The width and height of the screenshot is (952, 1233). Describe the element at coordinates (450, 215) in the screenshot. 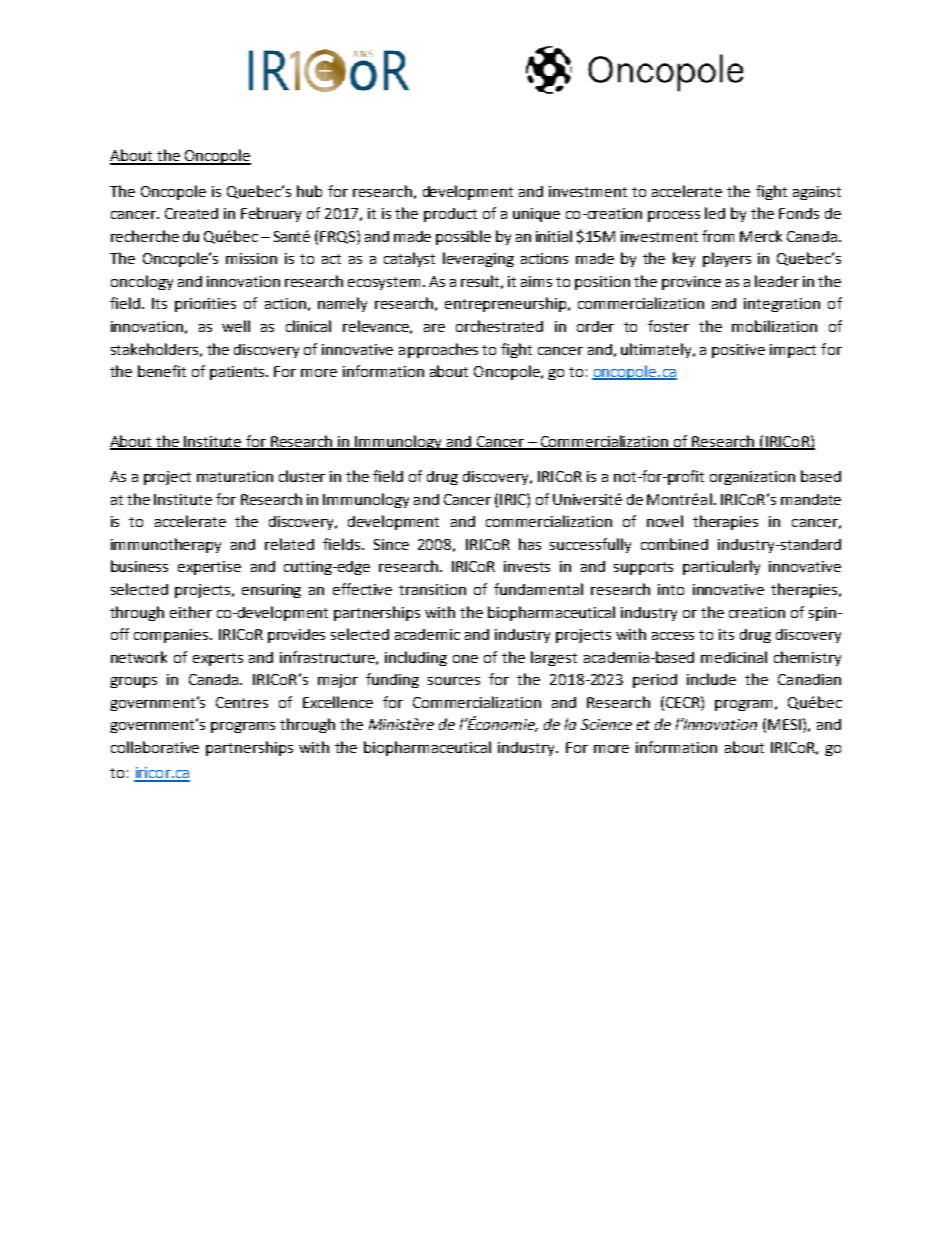

I see `product` at that location.
